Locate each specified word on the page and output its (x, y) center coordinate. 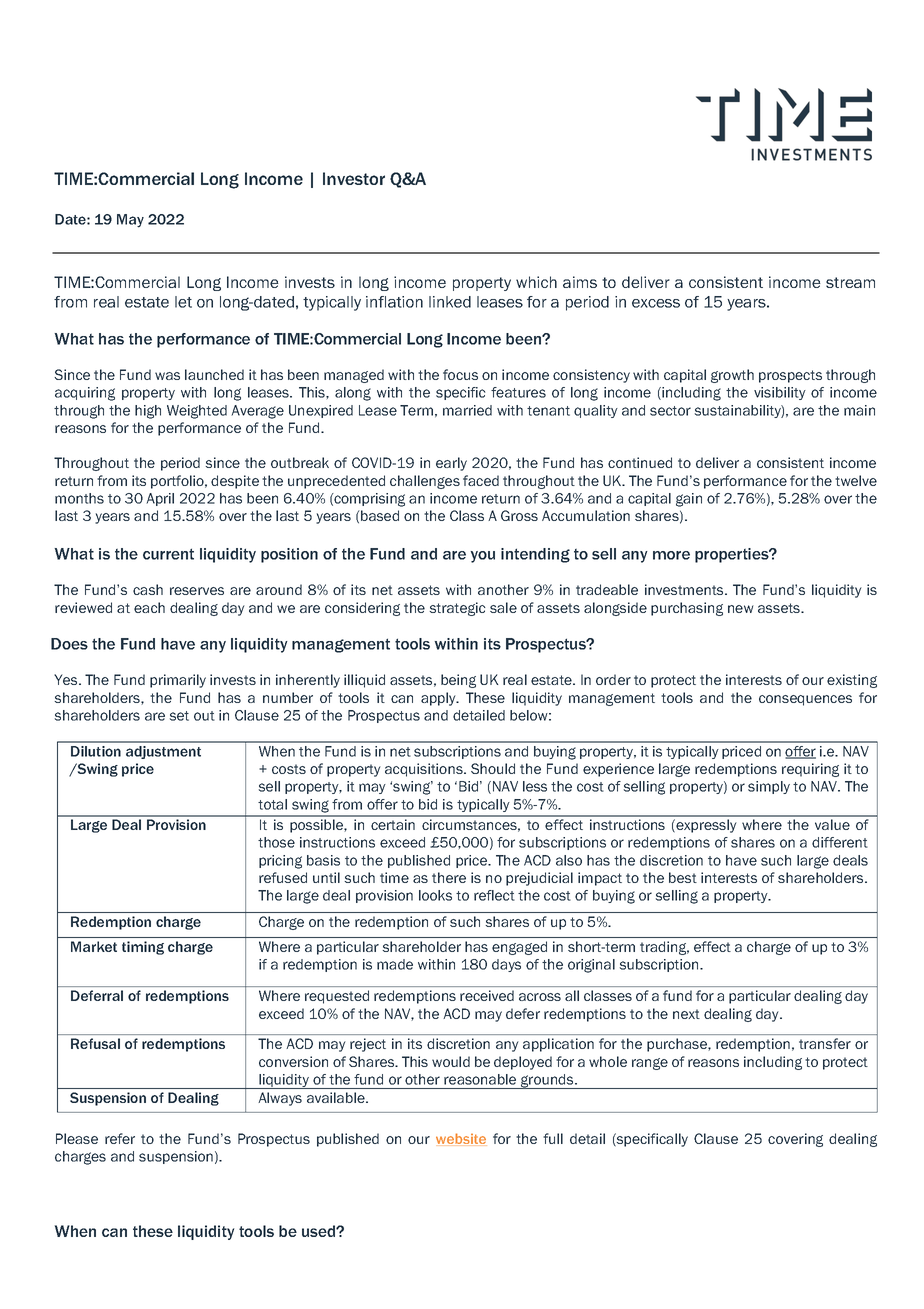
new (741, 609)
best (683, 877)
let (183, 302)
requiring (810, 770)
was (167, 376)
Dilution (96, 751)
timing (143, 948)
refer (120, 1138)
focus (460, 374)
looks (435, 895)
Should (493, 768)
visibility (780, 393)
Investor (354, 178)
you (483, 557)
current (168, 554)
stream (850, 282)
